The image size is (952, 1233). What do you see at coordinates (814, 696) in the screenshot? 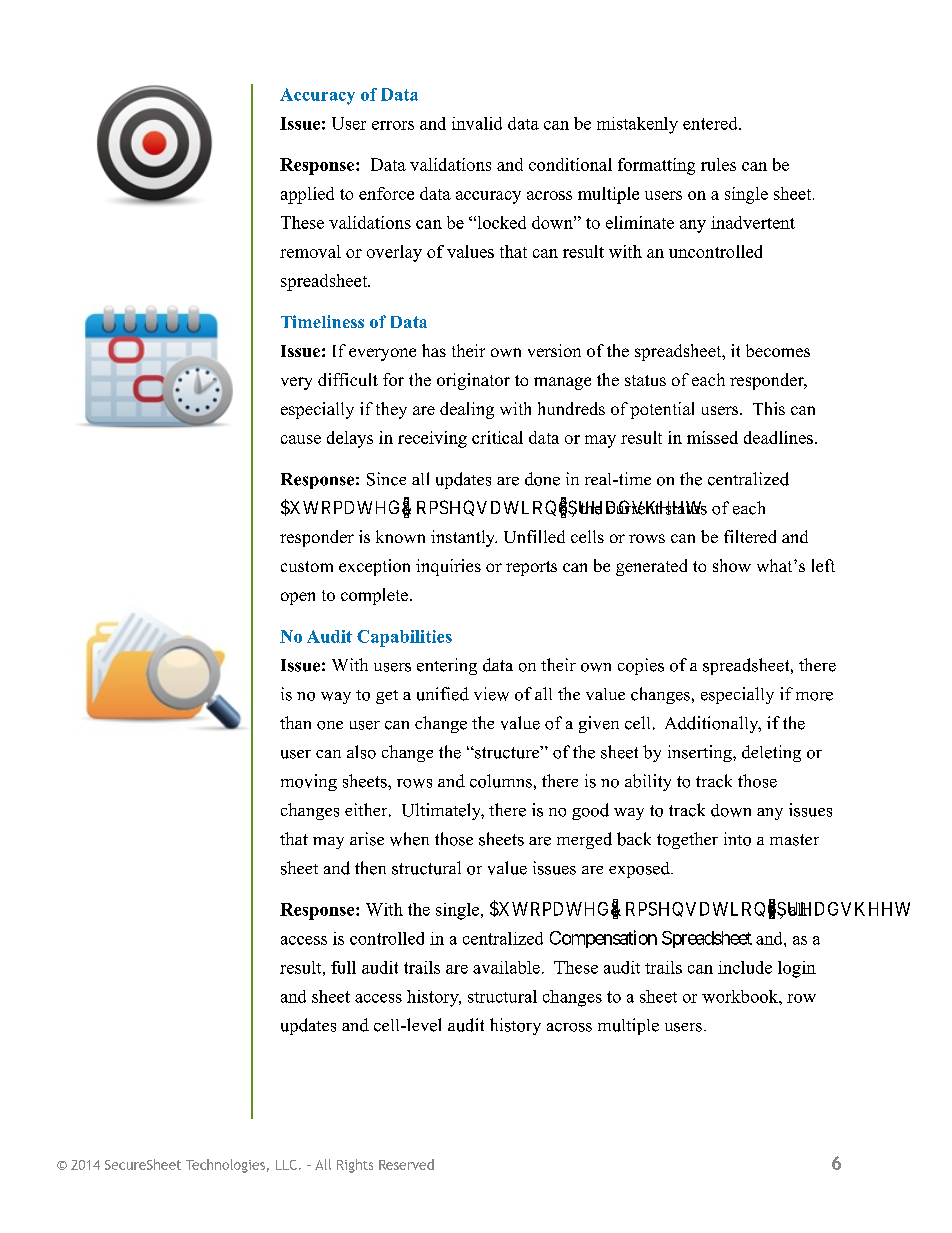
I see `more` at bounding box center [814, 696].
